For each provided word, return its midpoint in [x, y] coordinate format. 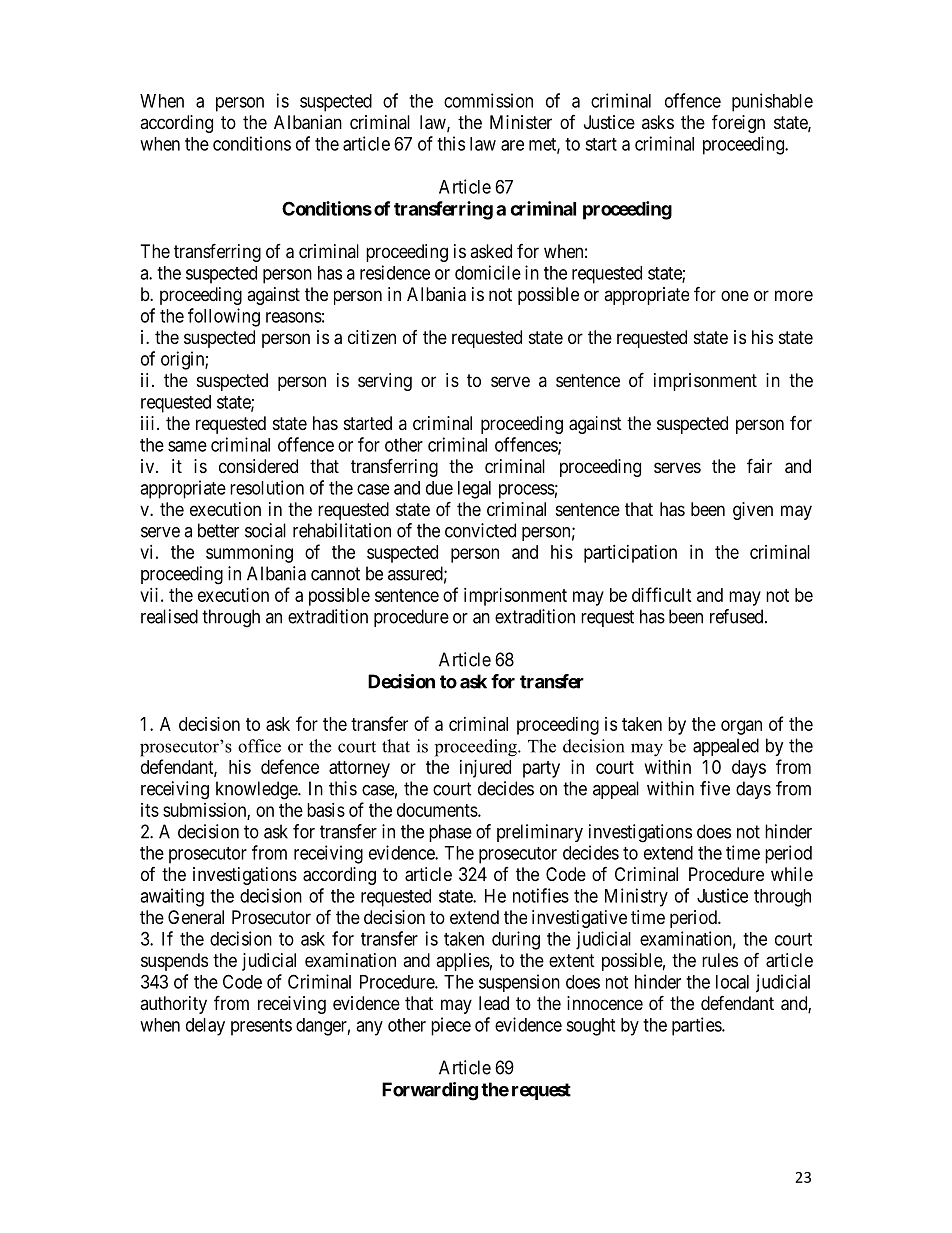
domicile [488, 272]
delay [205, 1027]
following [224, 317]
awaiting [172, 897]
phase [450, 833]
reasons [294, 317]
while [792, 874]
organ [741, 727]
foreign [738, 123]
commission [488, 100]
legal [474, 490]
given [753, 511]
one [735, 295]
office [259, 746]
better [218, 530]
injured [485, 769]
